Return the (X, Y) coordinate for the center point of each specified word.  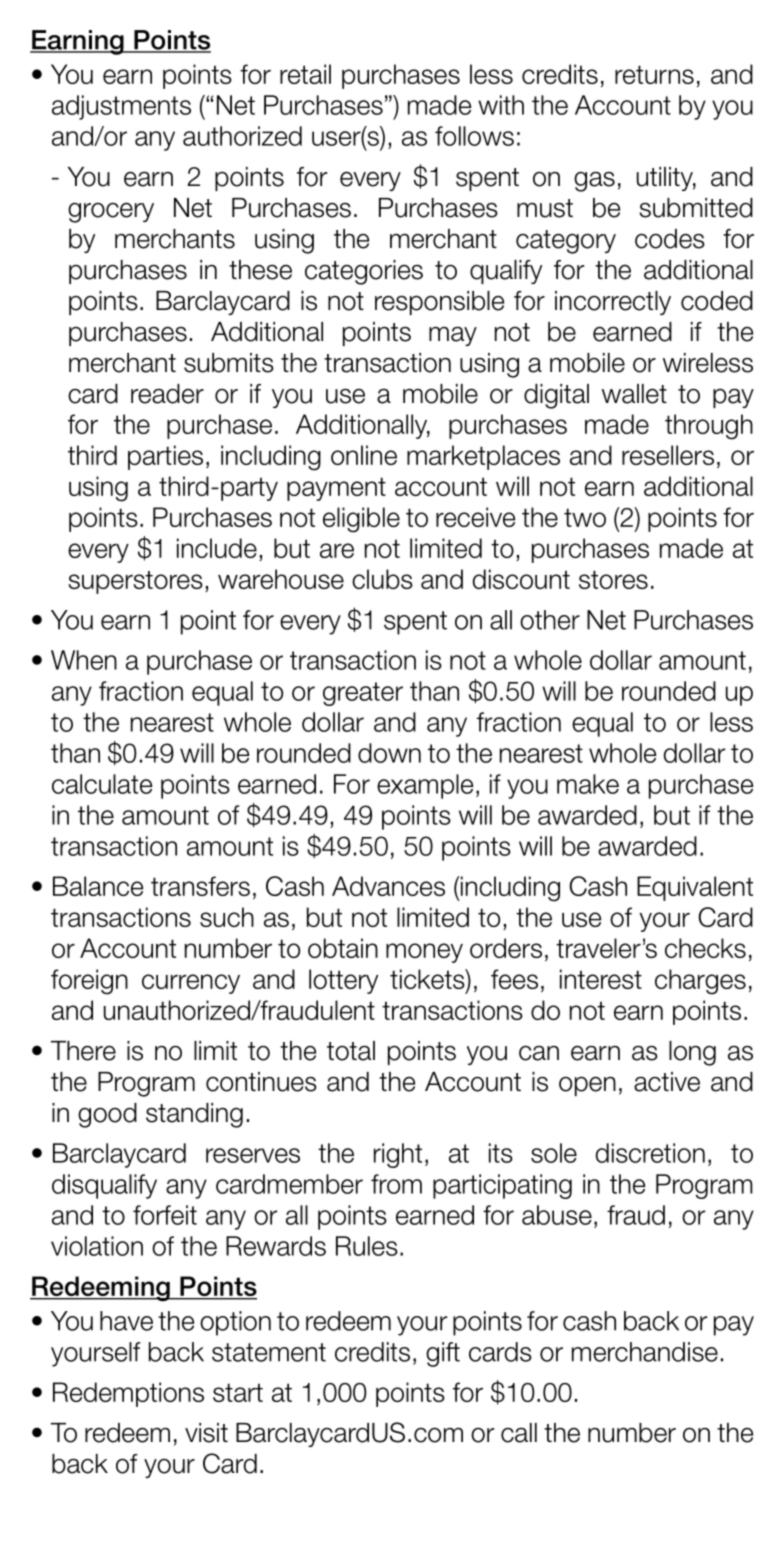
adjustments (121, 107)
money (424, 953)
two (585, 517)
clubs (382, 579)
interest (601, 979)
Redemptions (128, 1394)
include (217, 548)
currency (191, 984)
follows (474, 136)
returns (654, 74)
